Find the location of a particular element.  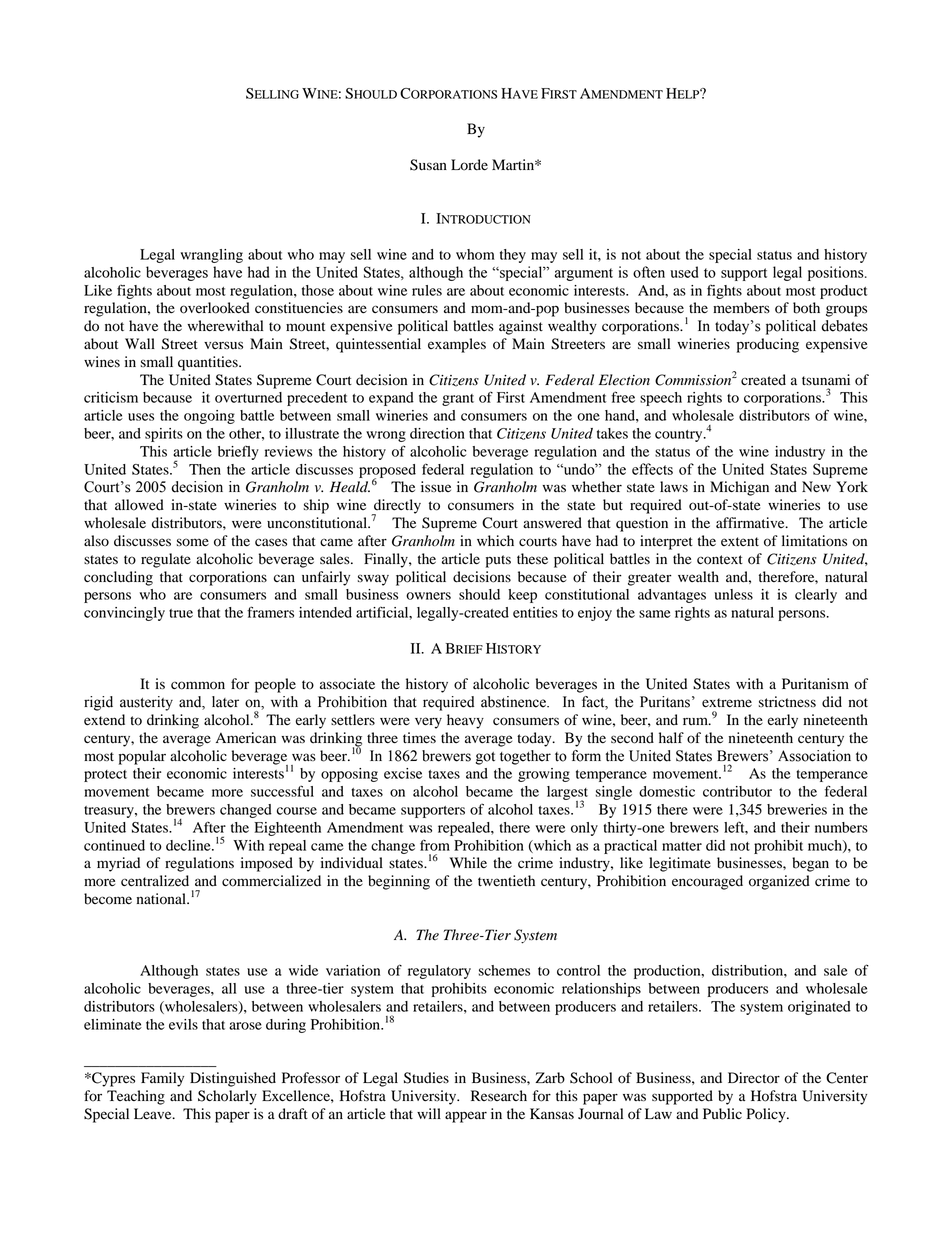

Family is located at coordinates (162, 1079).
